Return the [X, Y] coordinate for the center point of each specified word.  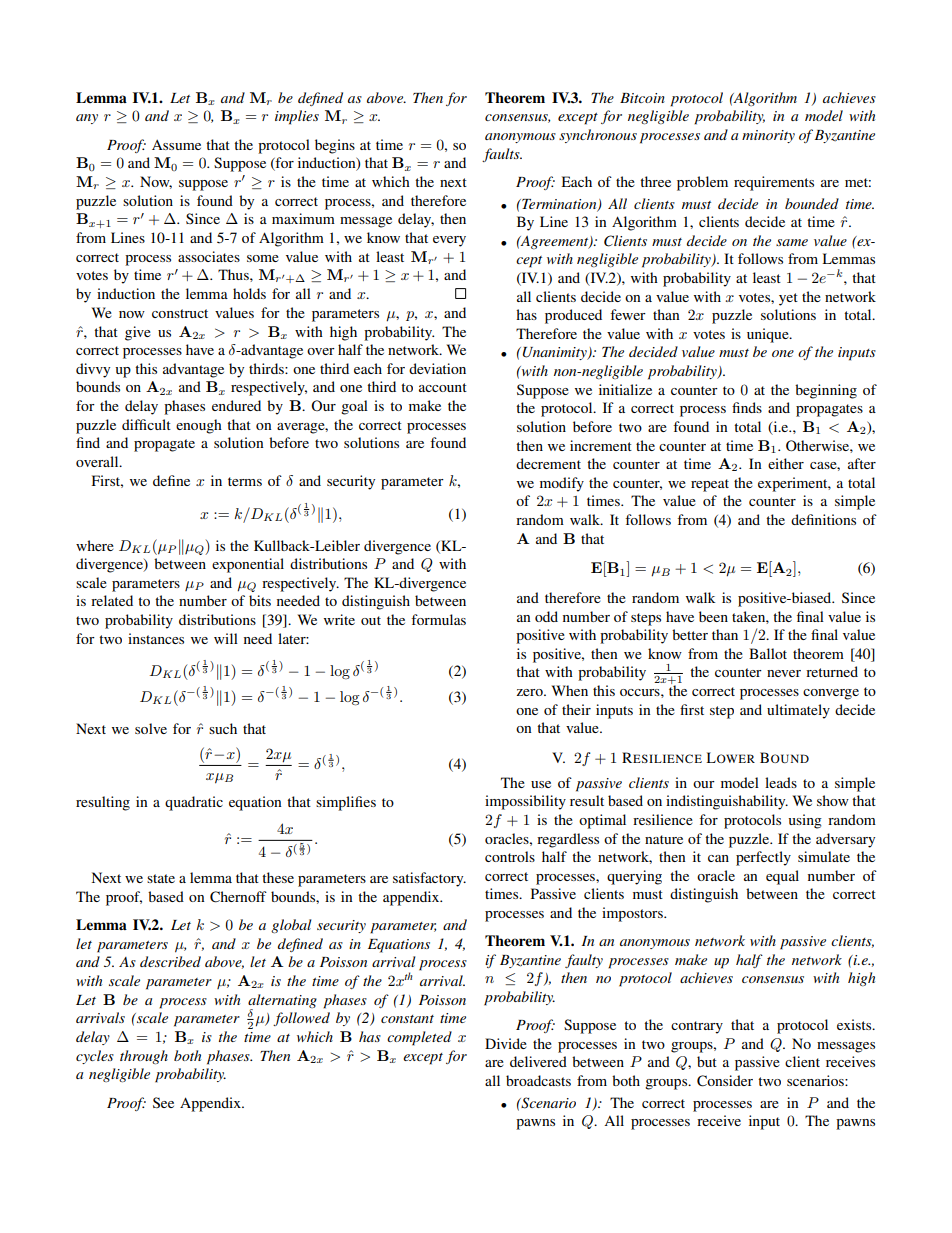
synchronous [598, 136]
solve [151, 728]
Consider [725, 1081]
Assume [176, 145]
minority [768, 136]
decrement [548, 463]
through [144, 1057]
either [786, 463]
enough [199, 426]
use [541, 784]
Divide [506, 1043]
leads [781, 782]
